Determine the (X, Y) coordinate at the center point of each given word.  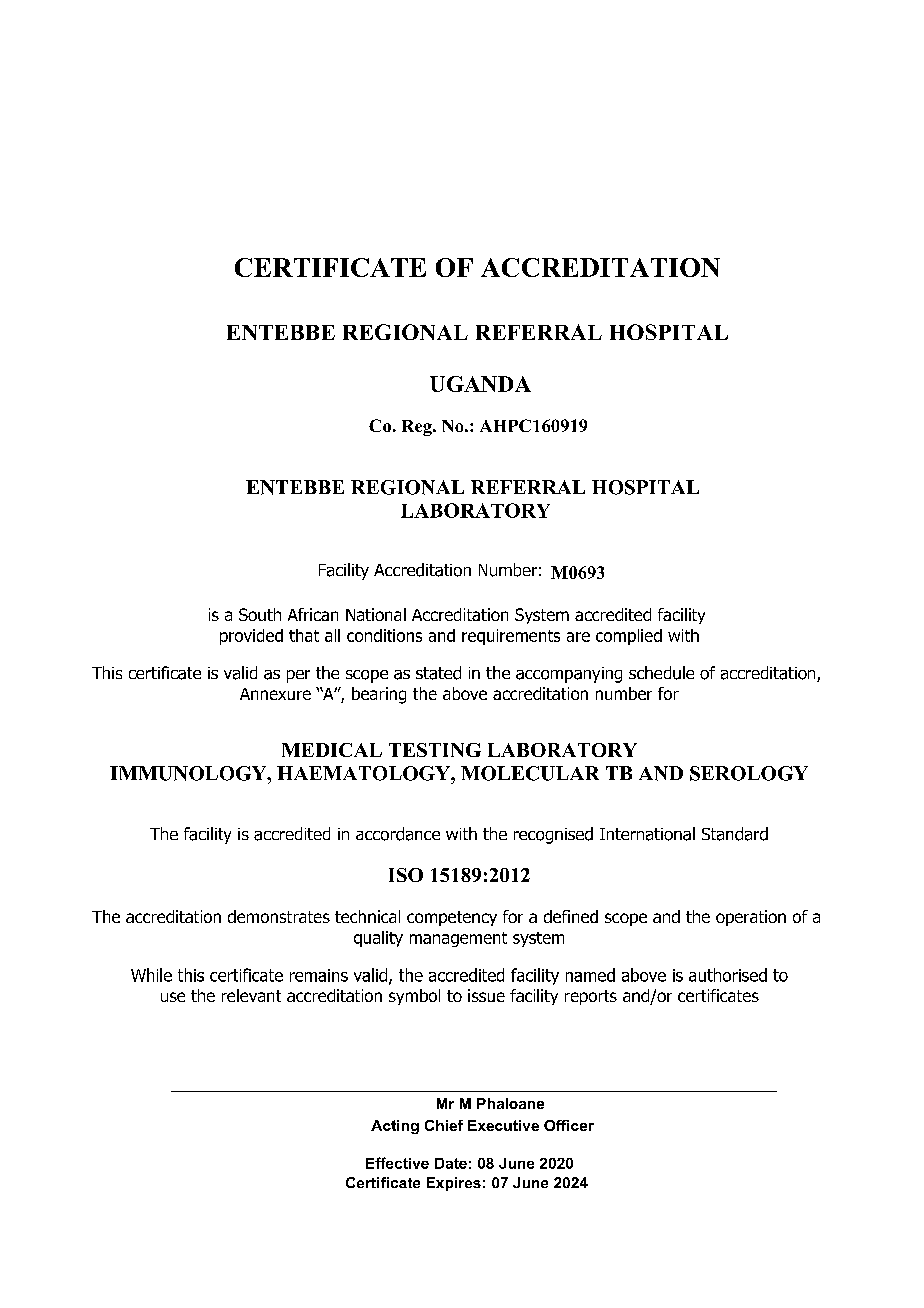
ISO (406, 875)
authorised (728, 975)
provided (251, 637)
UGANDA (480, 384)
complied (629, 637)
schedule (661, 673)
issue (486, 995)
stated (438, 673)
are (578, 637)
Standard (735, 834)
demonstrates (279, 916)
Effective (397, 1163)
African (313, 614)
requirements (511, 637)
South (260, 614)
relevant (251, 995)
